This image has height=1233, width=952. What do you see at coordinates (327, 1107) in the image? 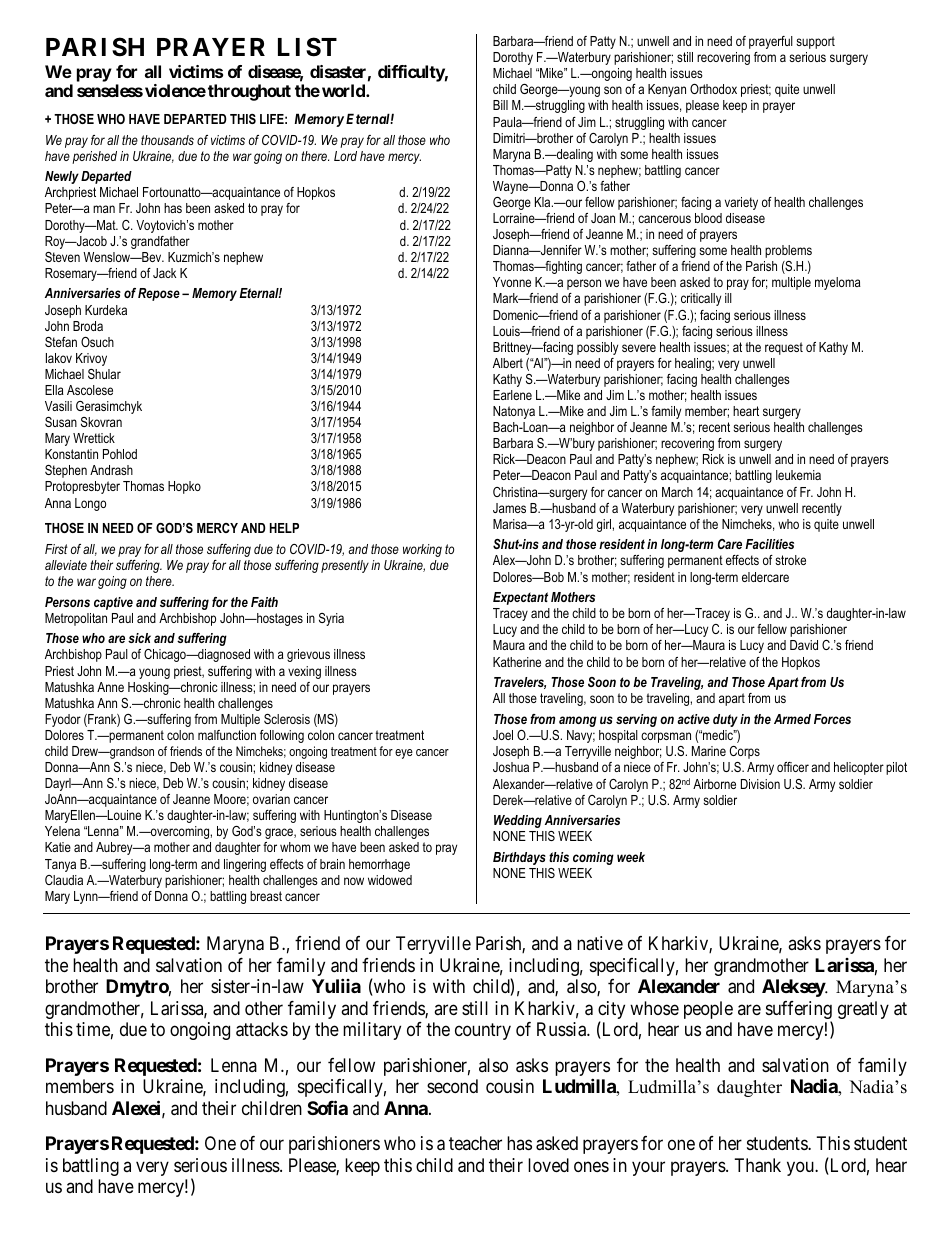
I see `Sofia` at bounding box center [327, 1107].
